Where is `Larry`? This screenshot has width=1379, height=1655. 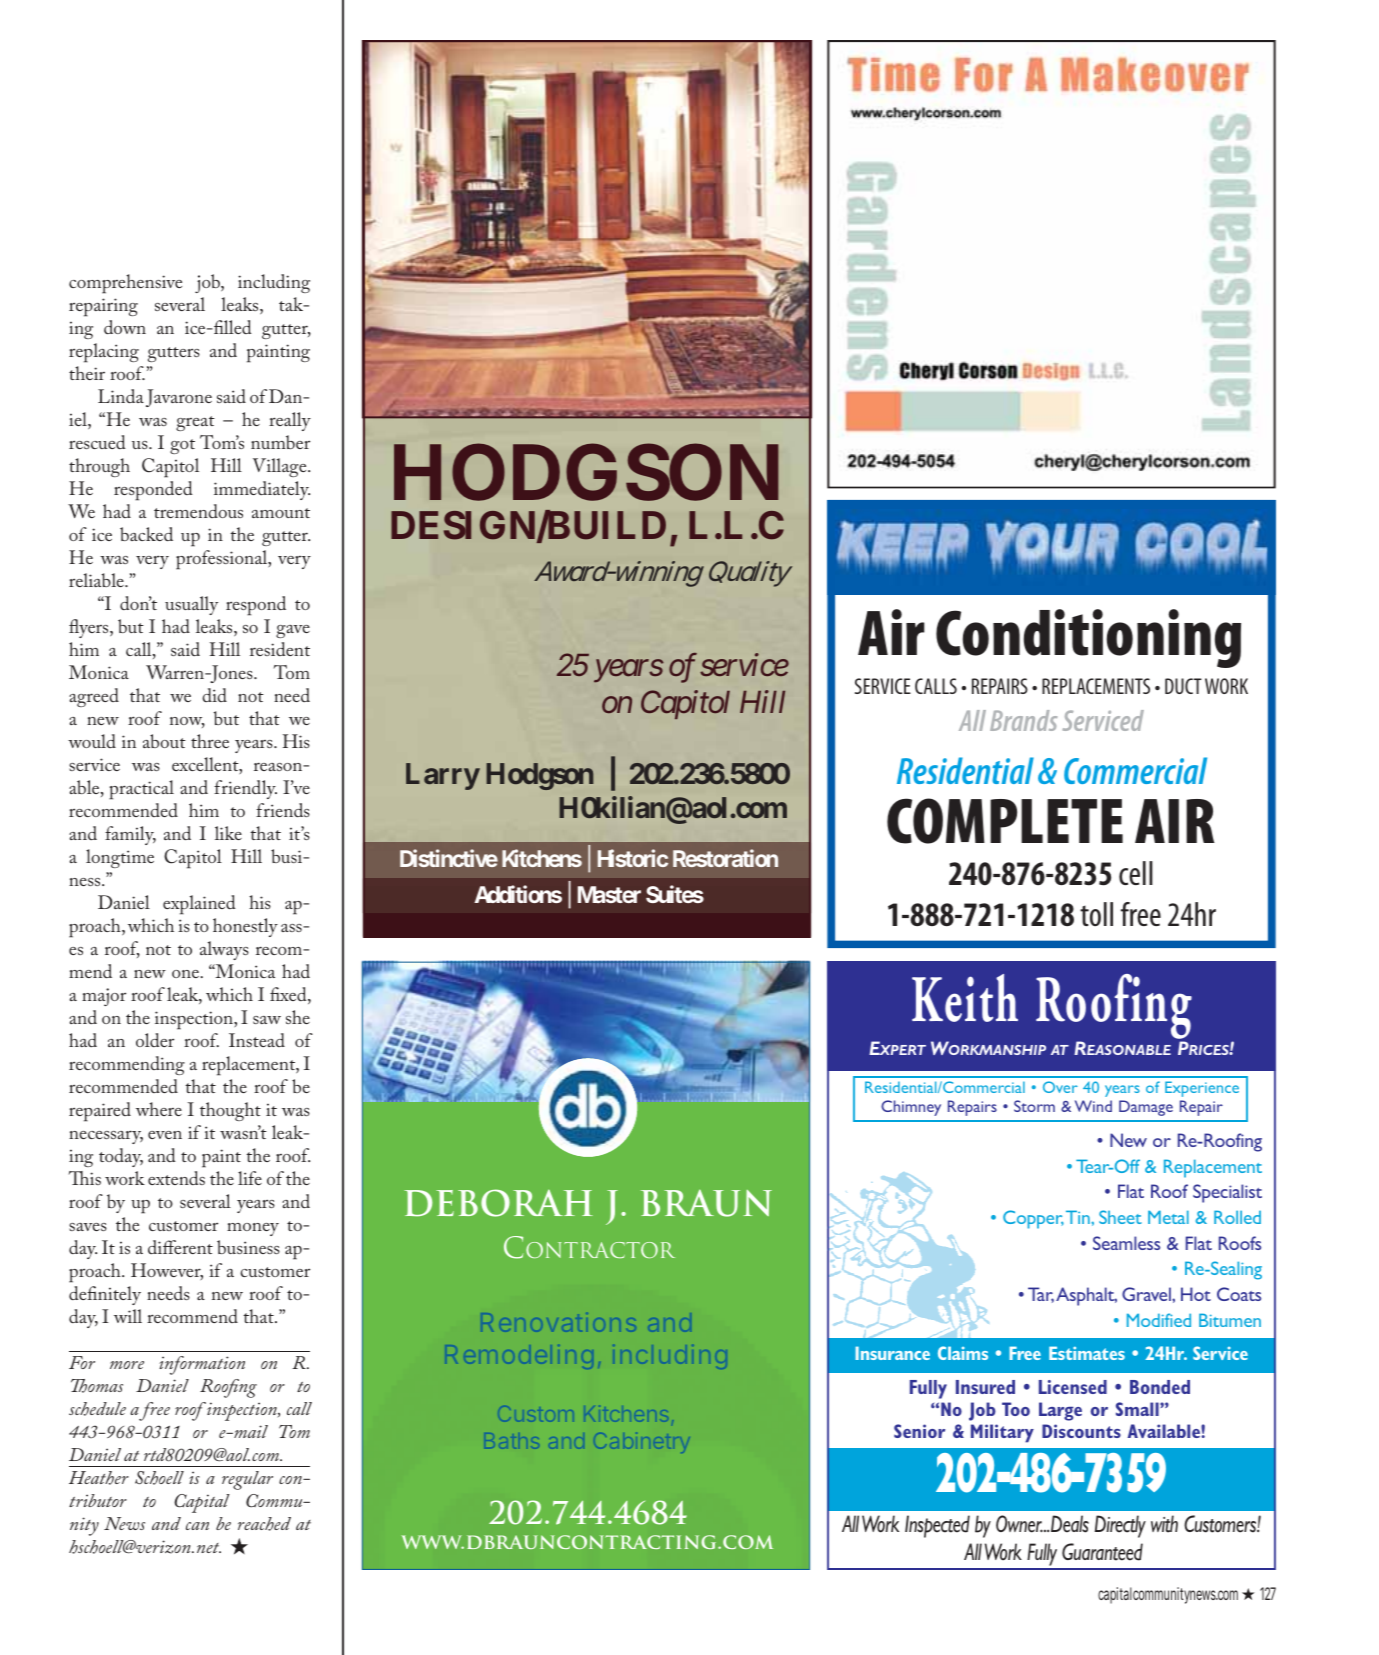 Larry is located at coordinates (443, 776).
